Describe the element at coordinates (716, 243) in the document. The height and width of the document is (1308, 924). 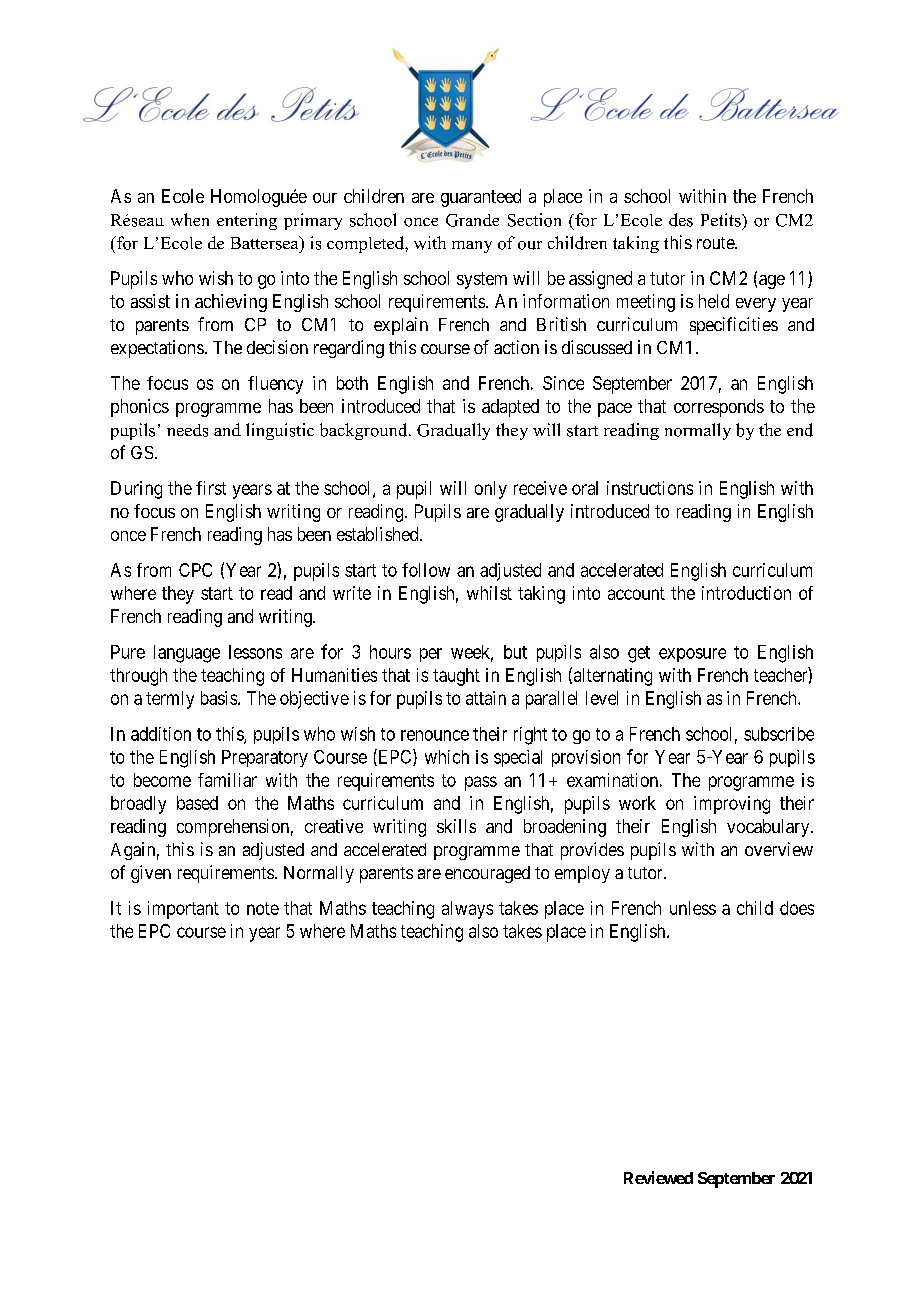
I see `route` at that location.
